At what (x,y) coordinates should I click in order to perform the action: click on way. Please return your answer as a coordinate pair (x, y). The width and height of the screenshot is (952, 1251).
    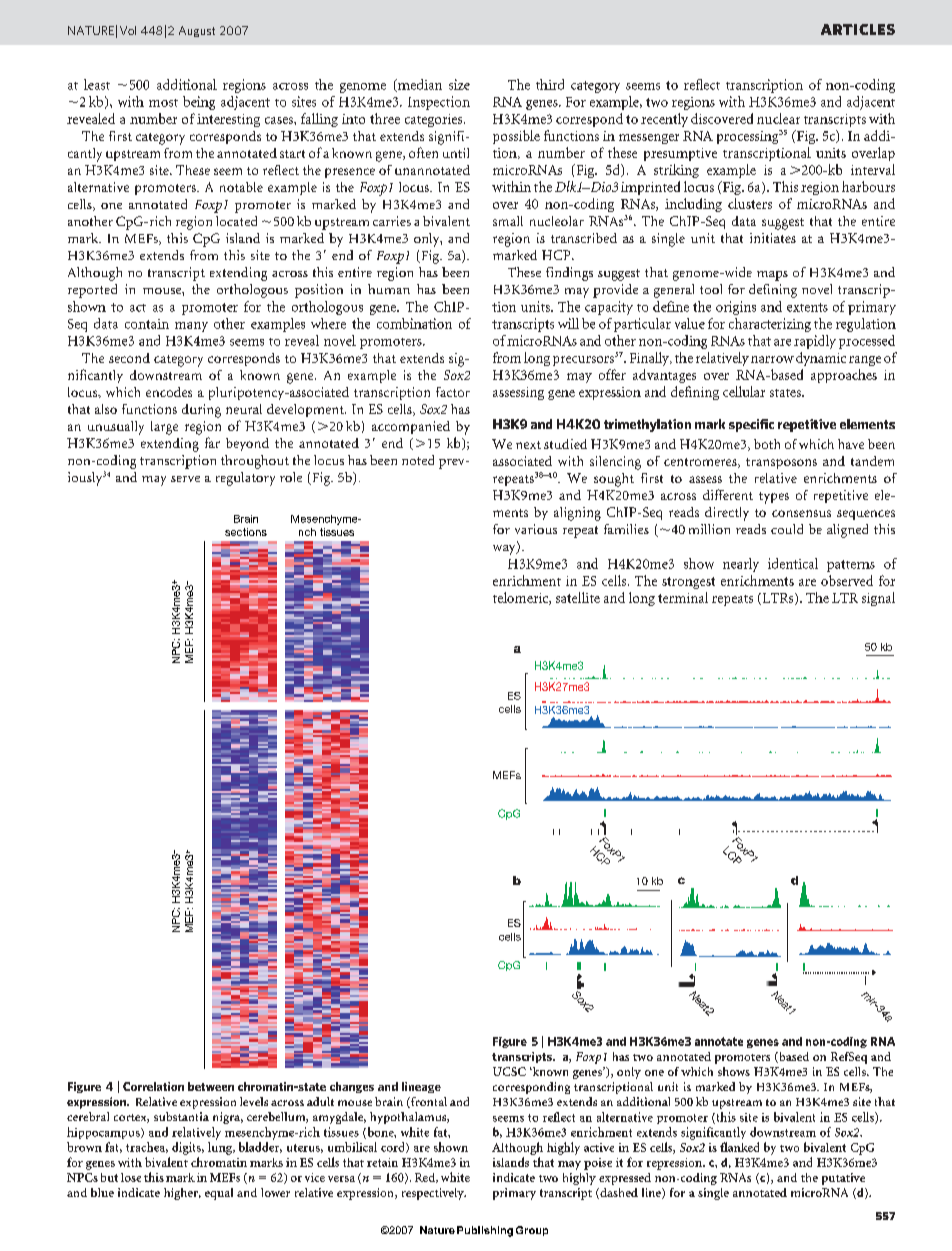
    Looking at the image, I should click on (505, 548).
